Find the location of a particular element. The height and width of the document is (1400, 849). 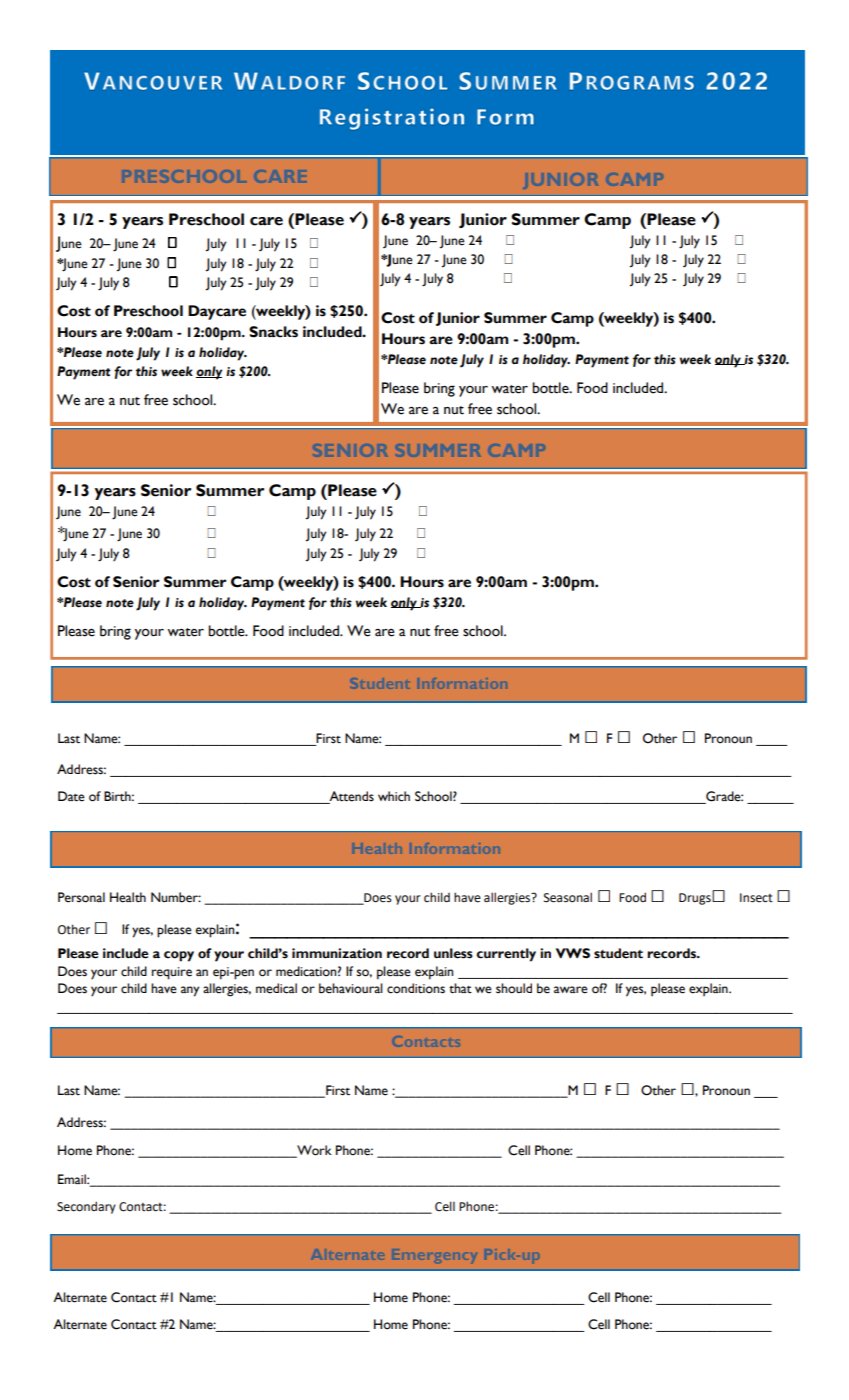

should is located at coordinates (514, 988).
